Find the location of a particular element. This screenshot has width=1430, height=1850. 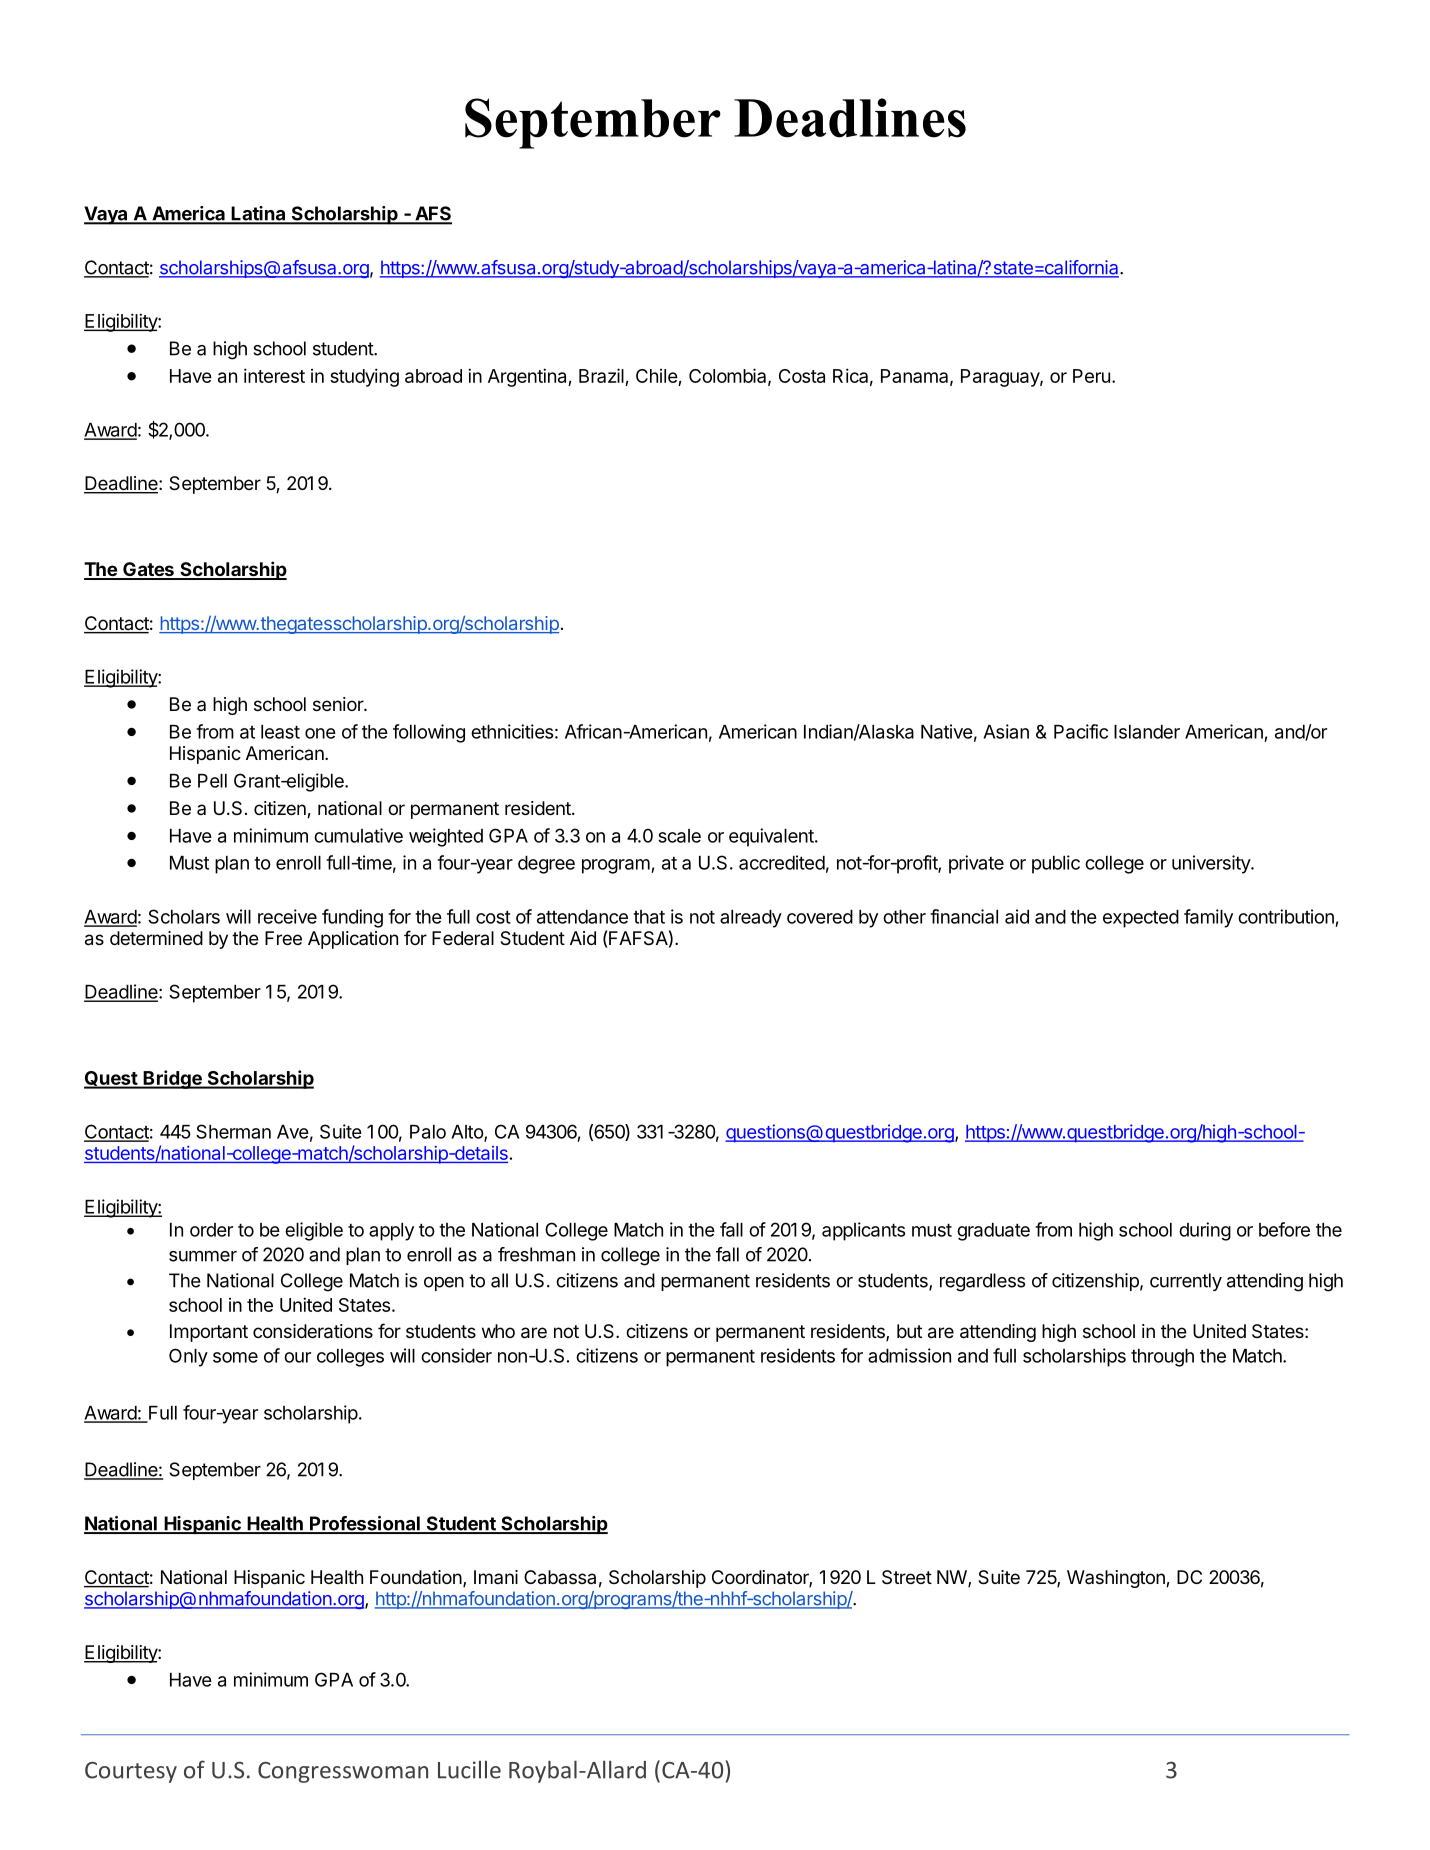

freshman is located at coordinates (536, 1254).
